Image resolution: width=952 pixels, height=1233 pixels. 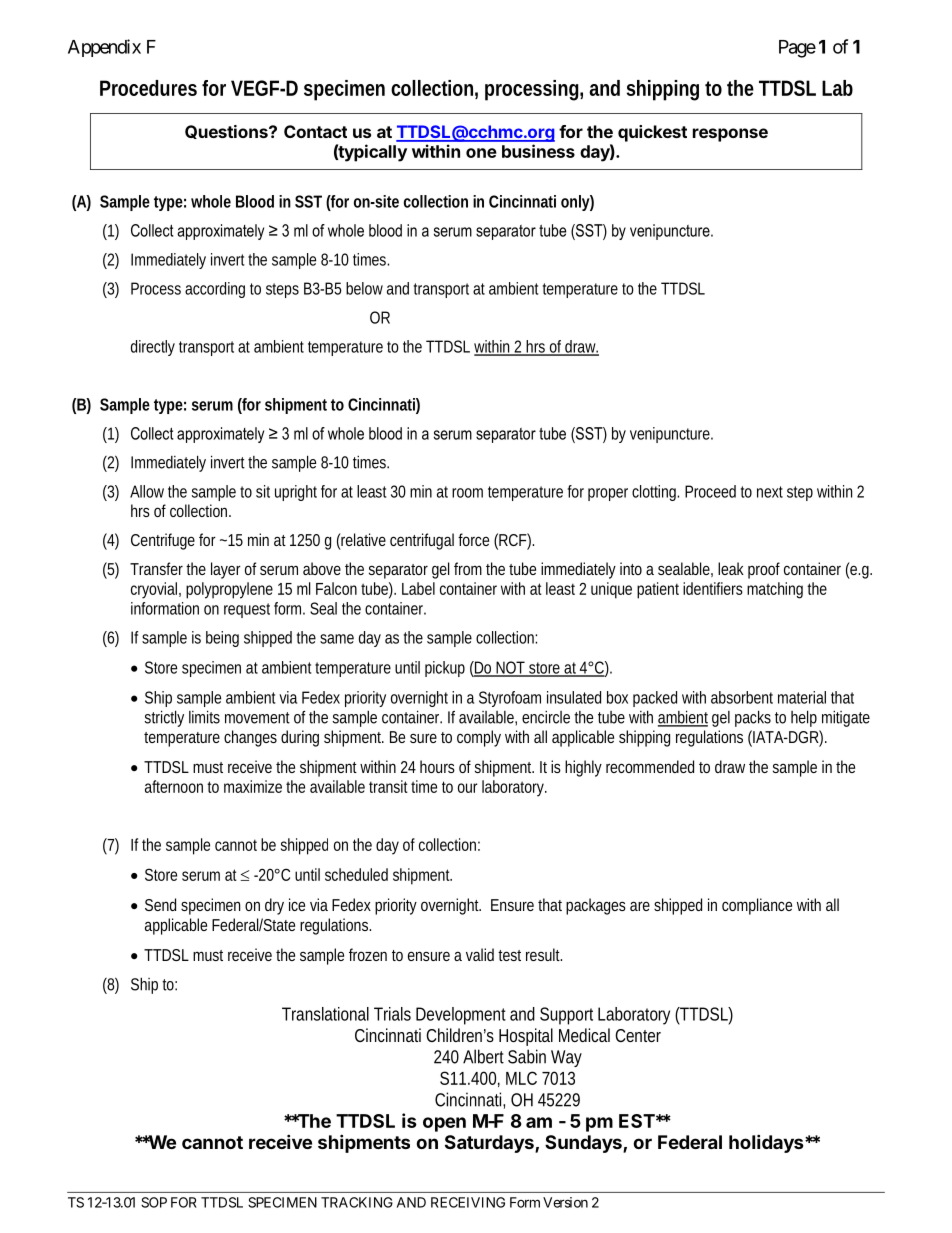 What do you see at coordinates (797, 49) in the document?
I see `Page` at bounding box center [797, 49].
